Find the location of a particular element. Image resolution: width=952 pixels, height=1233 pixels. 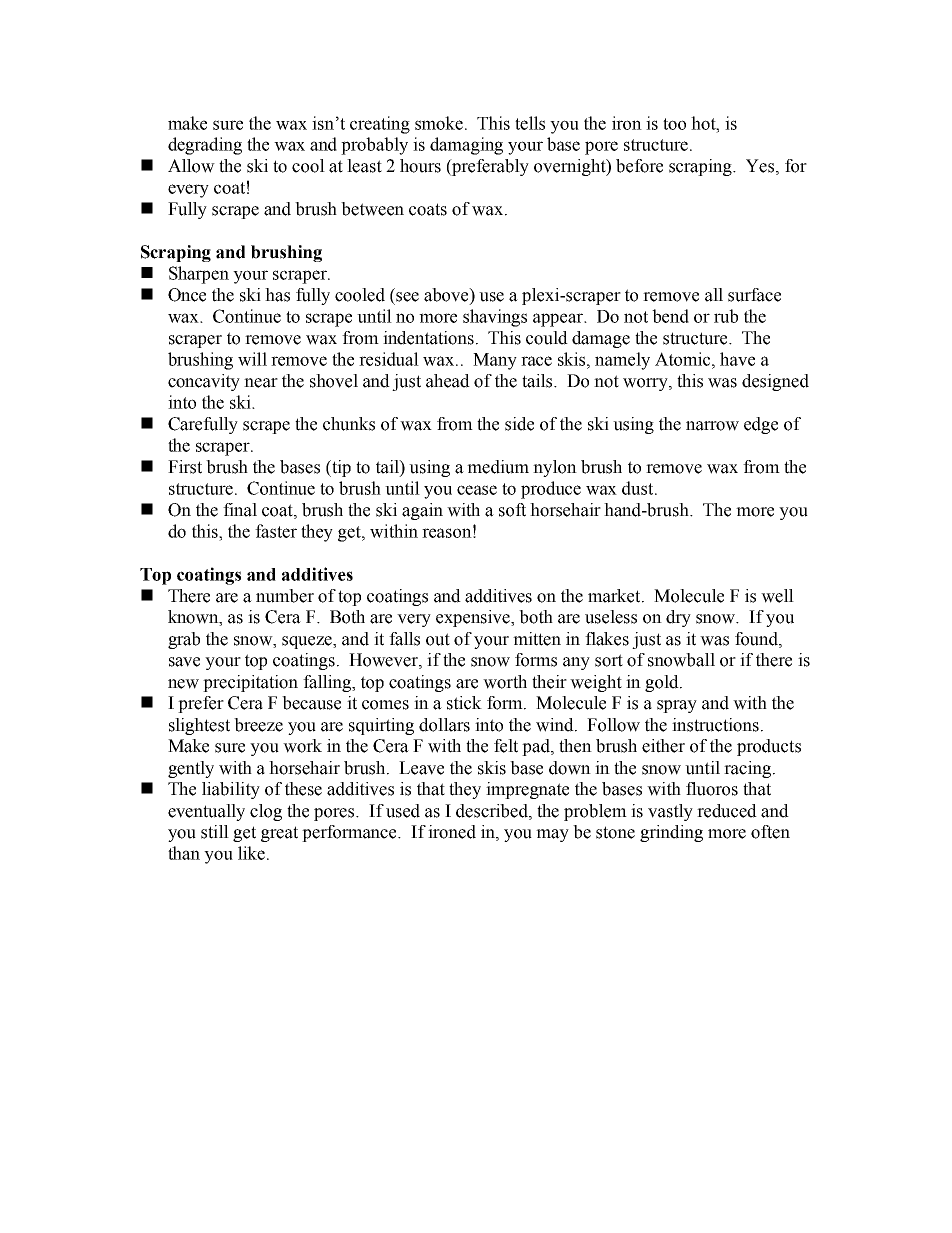

final is located at coordinates (240, 510).
